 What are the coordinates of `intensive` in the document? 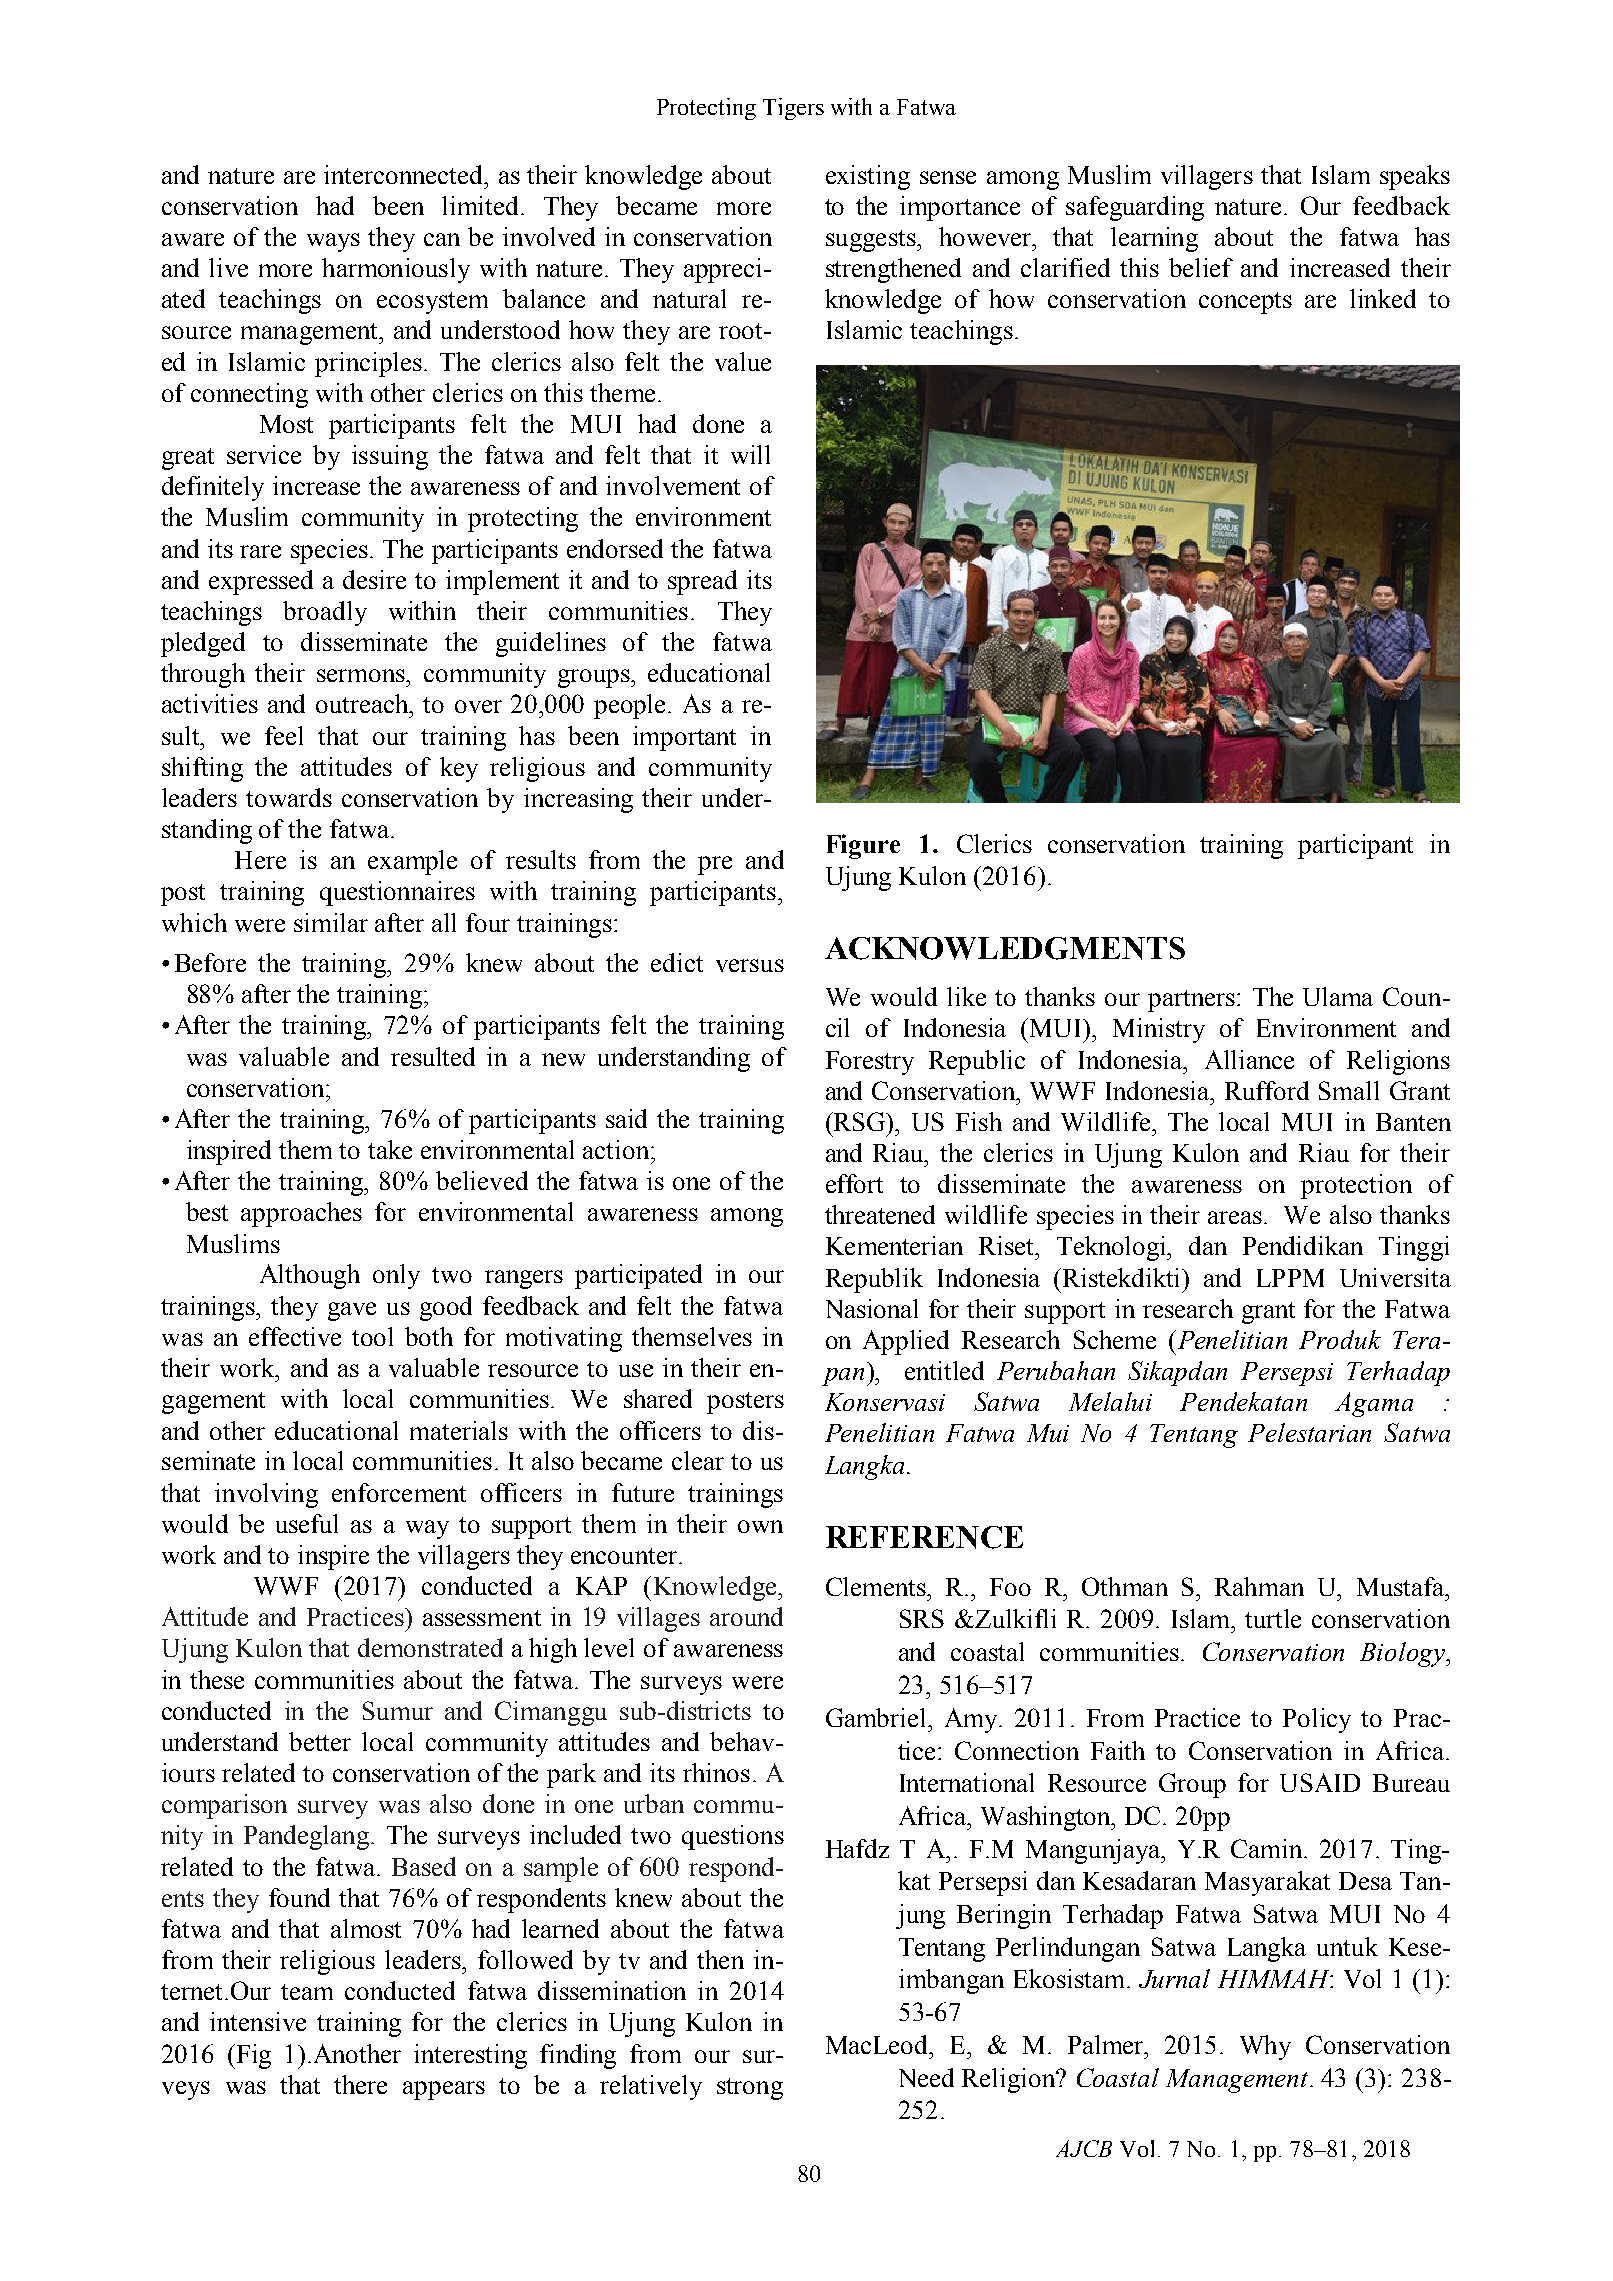 It's located at (258, 2021).
